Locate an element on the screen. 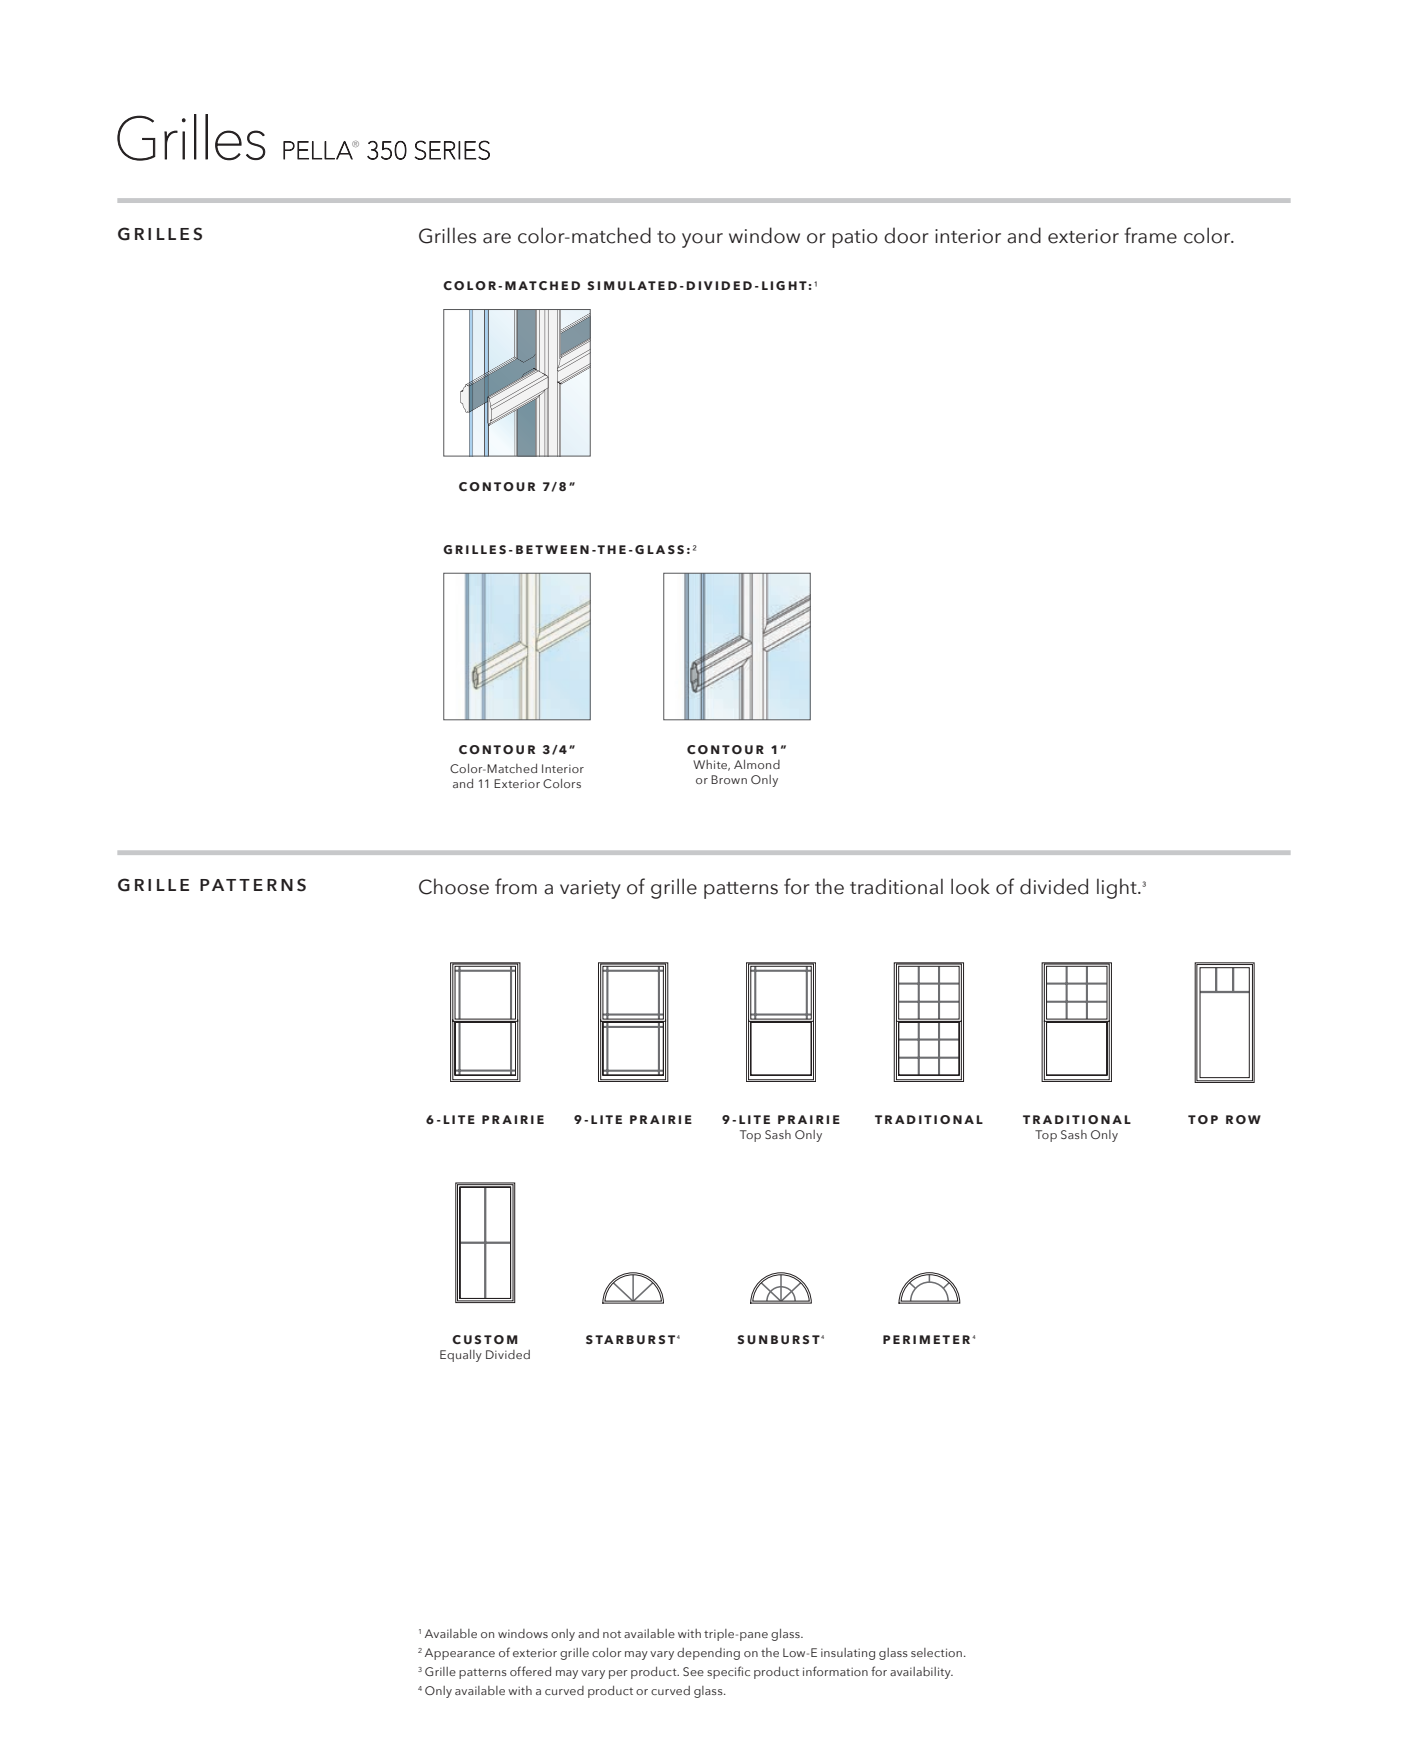  patio is located at coordinates (855, 238).
